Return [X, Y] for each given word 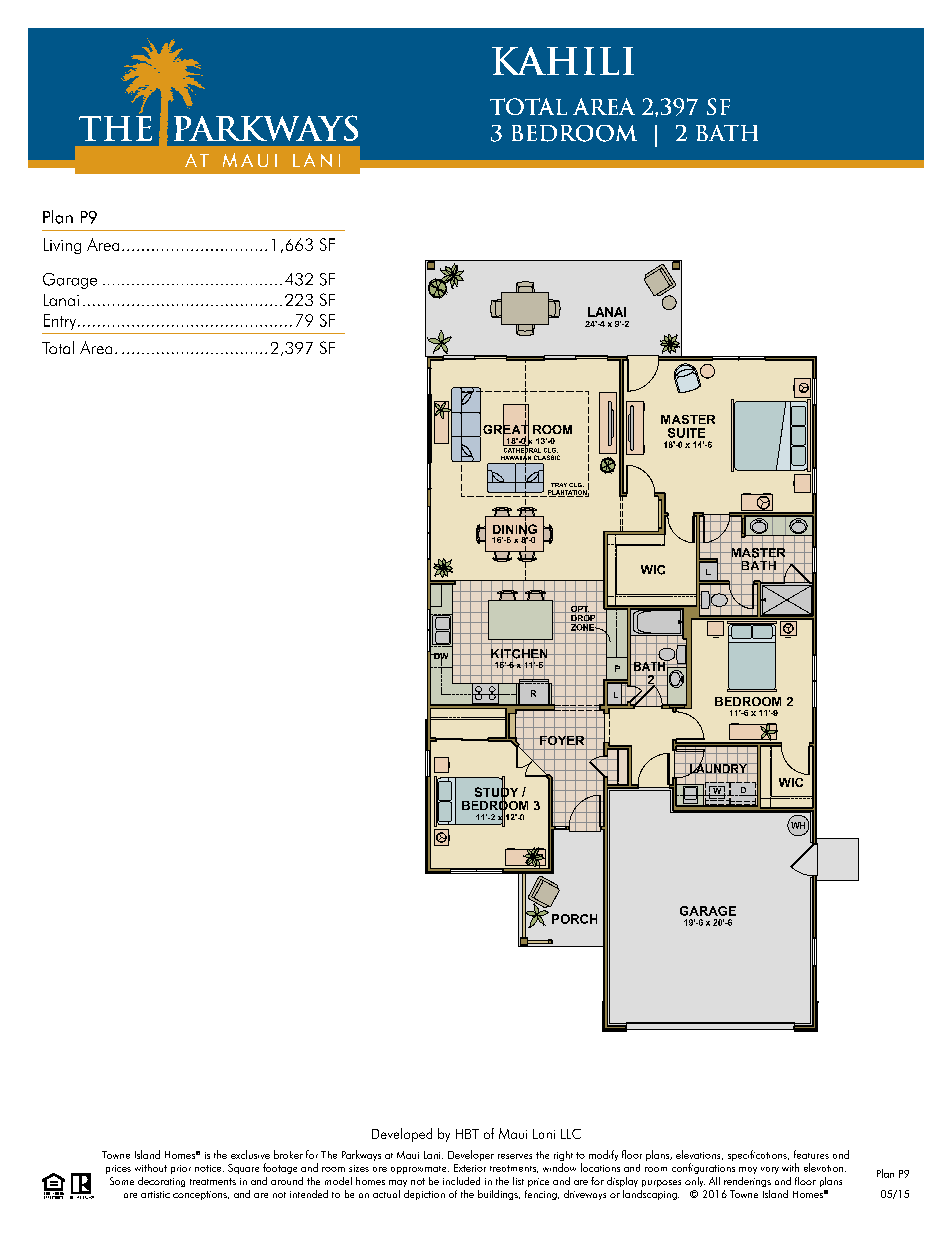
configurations [703, 1168]
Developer [471, 1155]
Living [62, 246]
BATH [727, 133]
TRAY [559, 485]
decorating [161, 1182]
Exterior [470, 1168]
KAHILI [563, 61]
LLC [571, 1134]
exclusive [250, 1154]
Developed [402, 1135]
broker [288, 1154]
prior [181, 1169]
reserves [515, 1156]
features [811, 1154]
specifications [758, 1155]
